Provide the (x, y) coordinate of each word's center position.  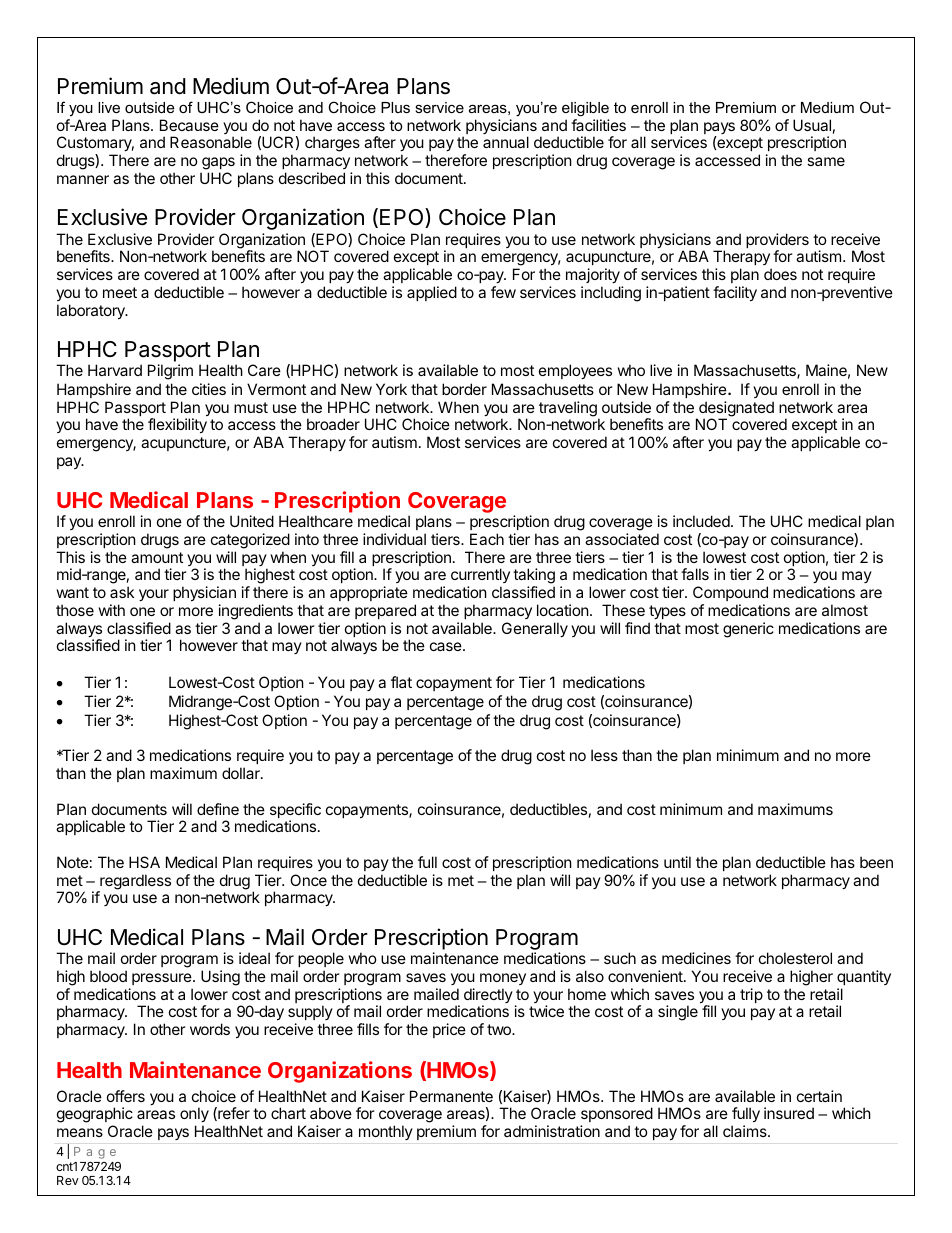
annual (506, 142)
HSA (144, 862)
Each (487, 539)
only (194, 1116)
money (503, 979)
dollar (242, 773)
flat (401, 682)
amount (157, 557)
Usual (812, 125)
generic (748, 630)
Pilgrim (170, 372)
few (503, 292)
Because (189, 125)
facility (735, 293)
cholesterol (795, 958)
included (701, 521)
